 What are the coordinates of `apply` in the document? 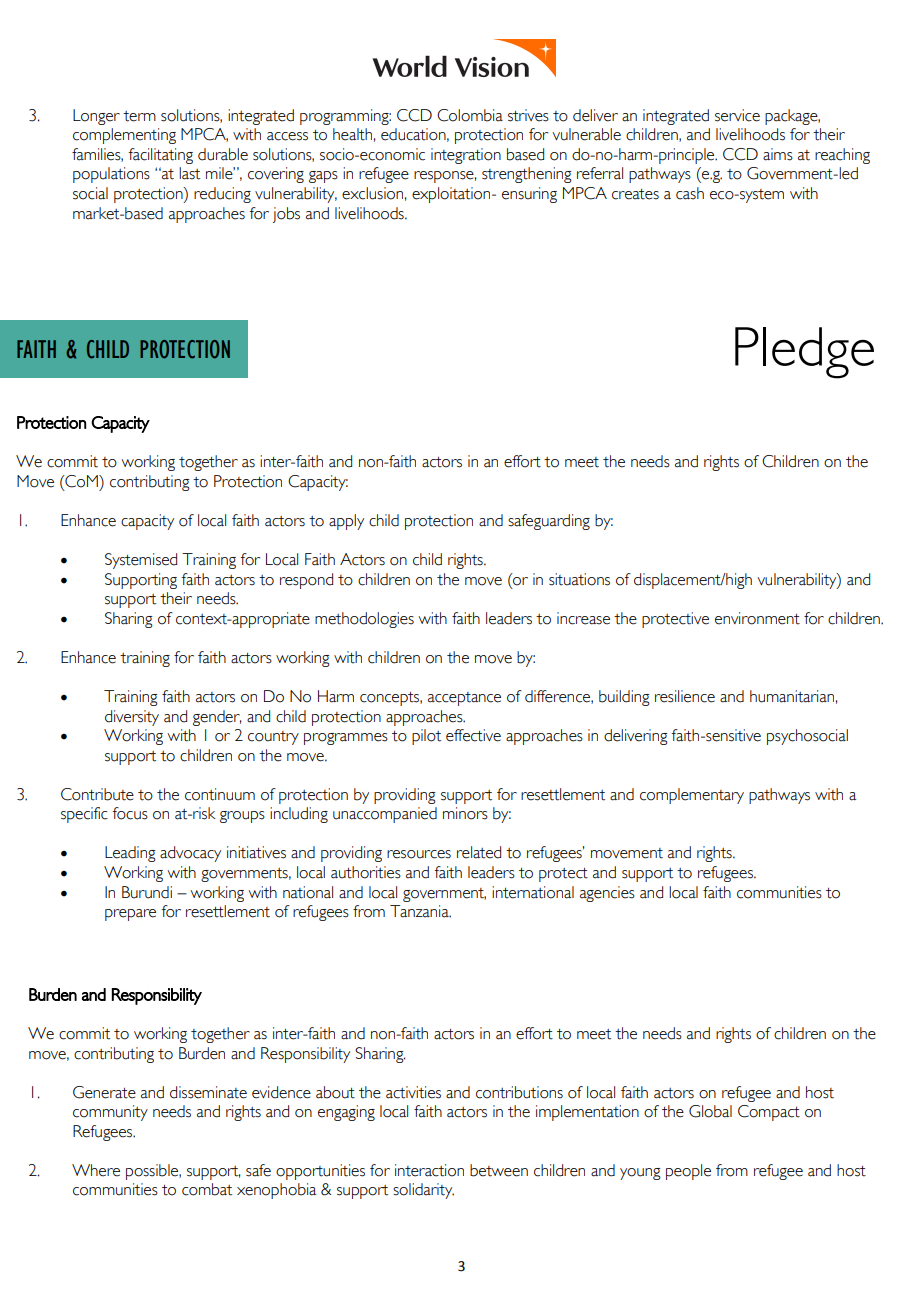 It's located at (346, 522).
